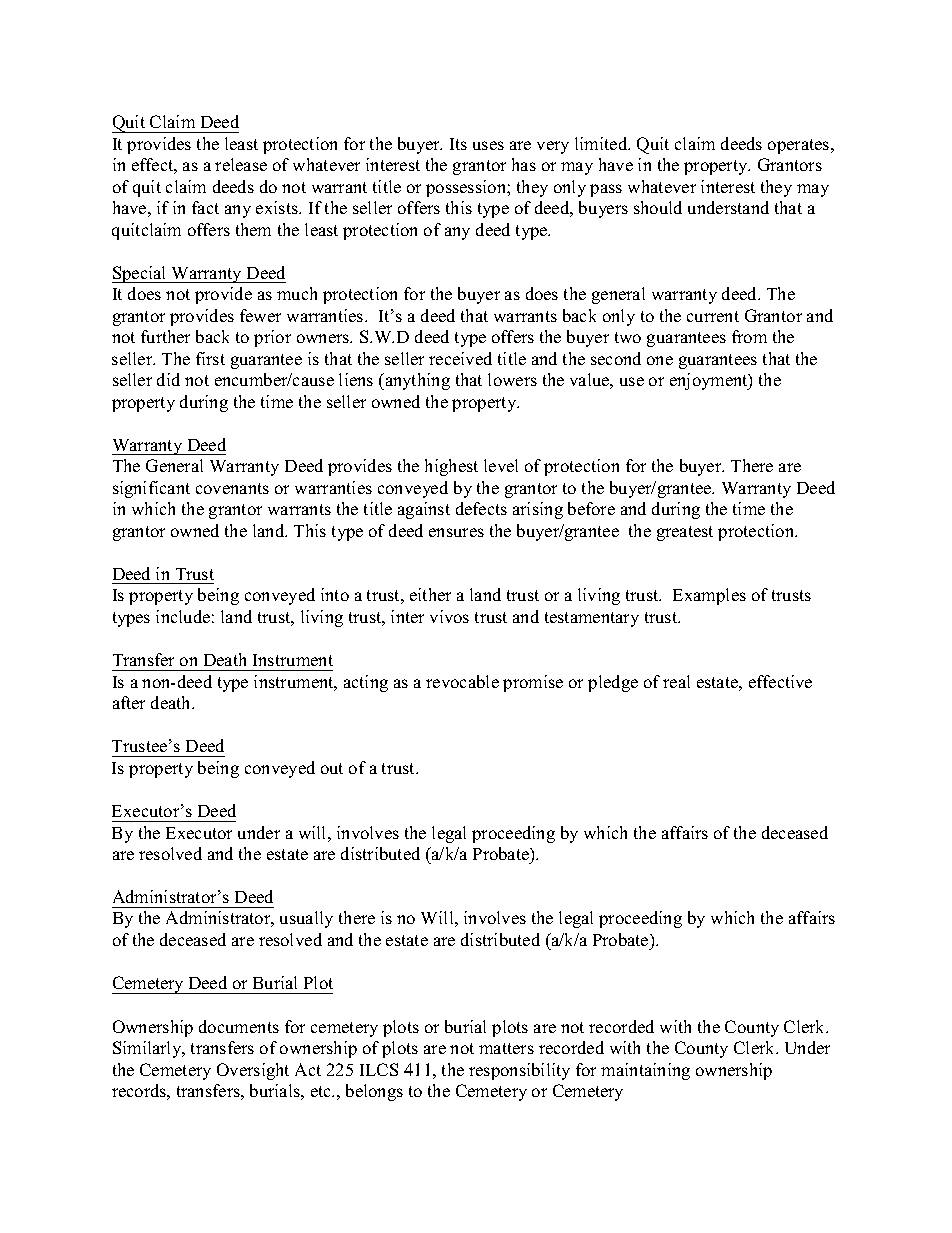  What do you see at coordinates (253, 1071) in the page?
I see `Oversight` at bounding box center [253, 1071].
